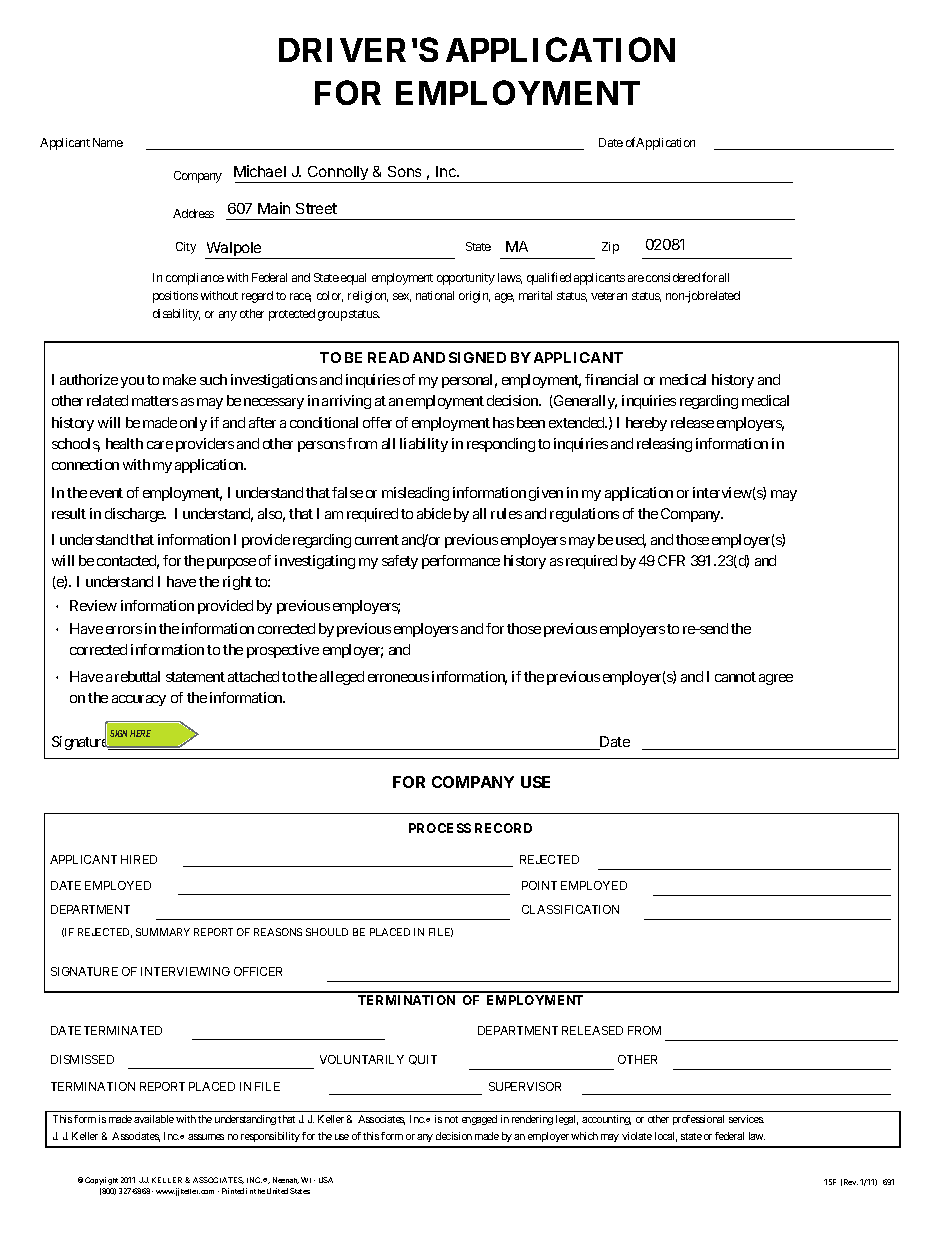 This image has height=1233, width=952. I want to click on Zip, so click(610, 248).
